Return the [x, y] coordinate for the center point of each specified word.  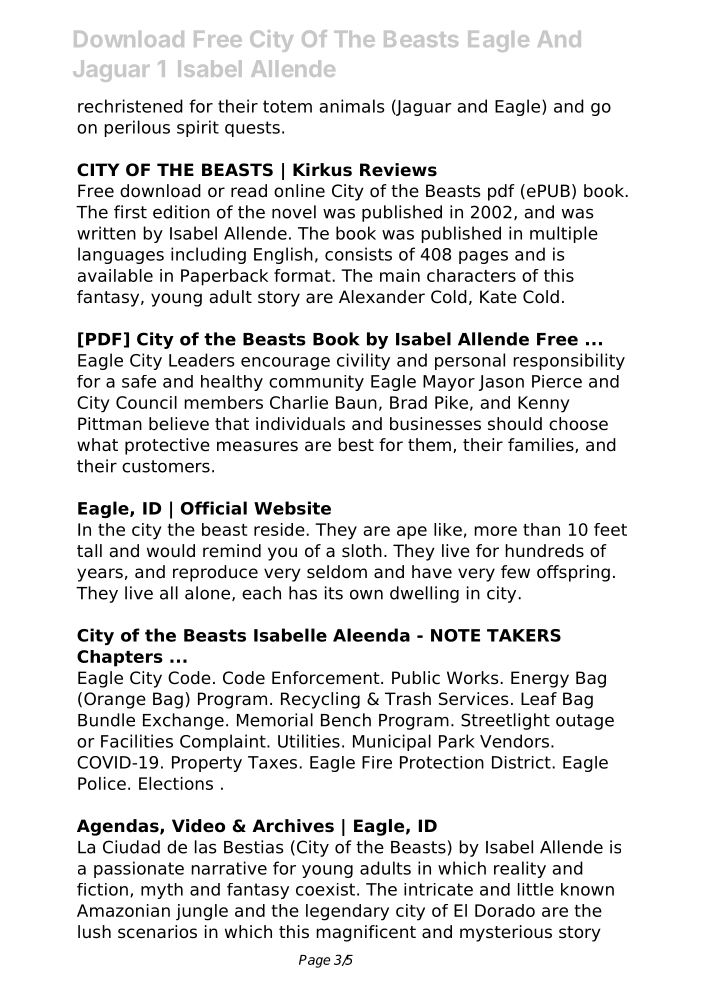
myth [162, 891]
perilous [137, 128]
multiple [564, 234]
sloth [362, 551]
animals [351, 106]
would [171, 551]
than [541, 529]
